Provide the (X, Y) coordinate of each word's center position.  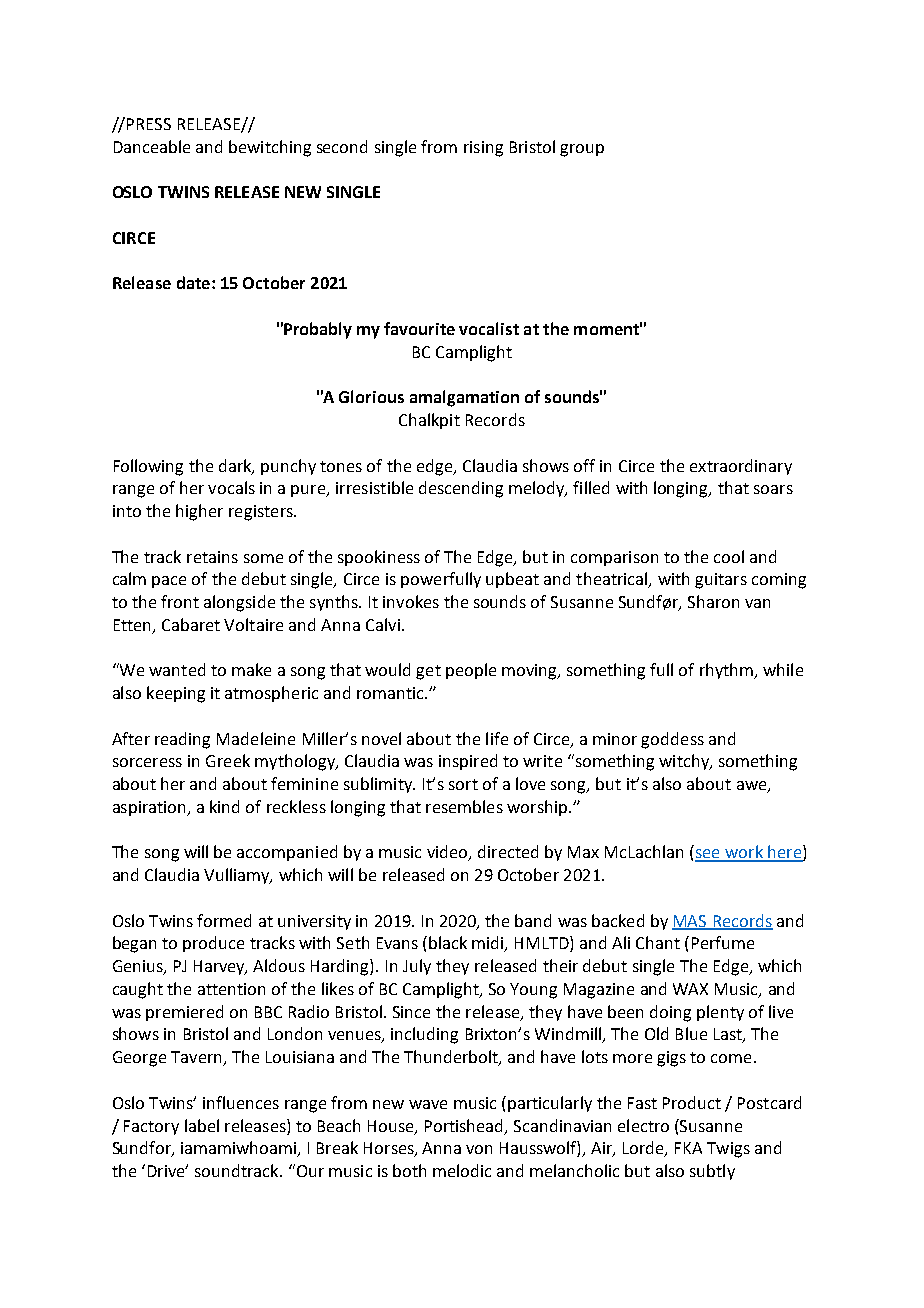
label (202, 1125)
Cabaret (191, 624)
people (471, 671)
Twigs (728, 1150)
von (479, 1149)
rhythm (727, 671)
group (582, 150)
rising (483, 149)
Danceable (152, 146)
